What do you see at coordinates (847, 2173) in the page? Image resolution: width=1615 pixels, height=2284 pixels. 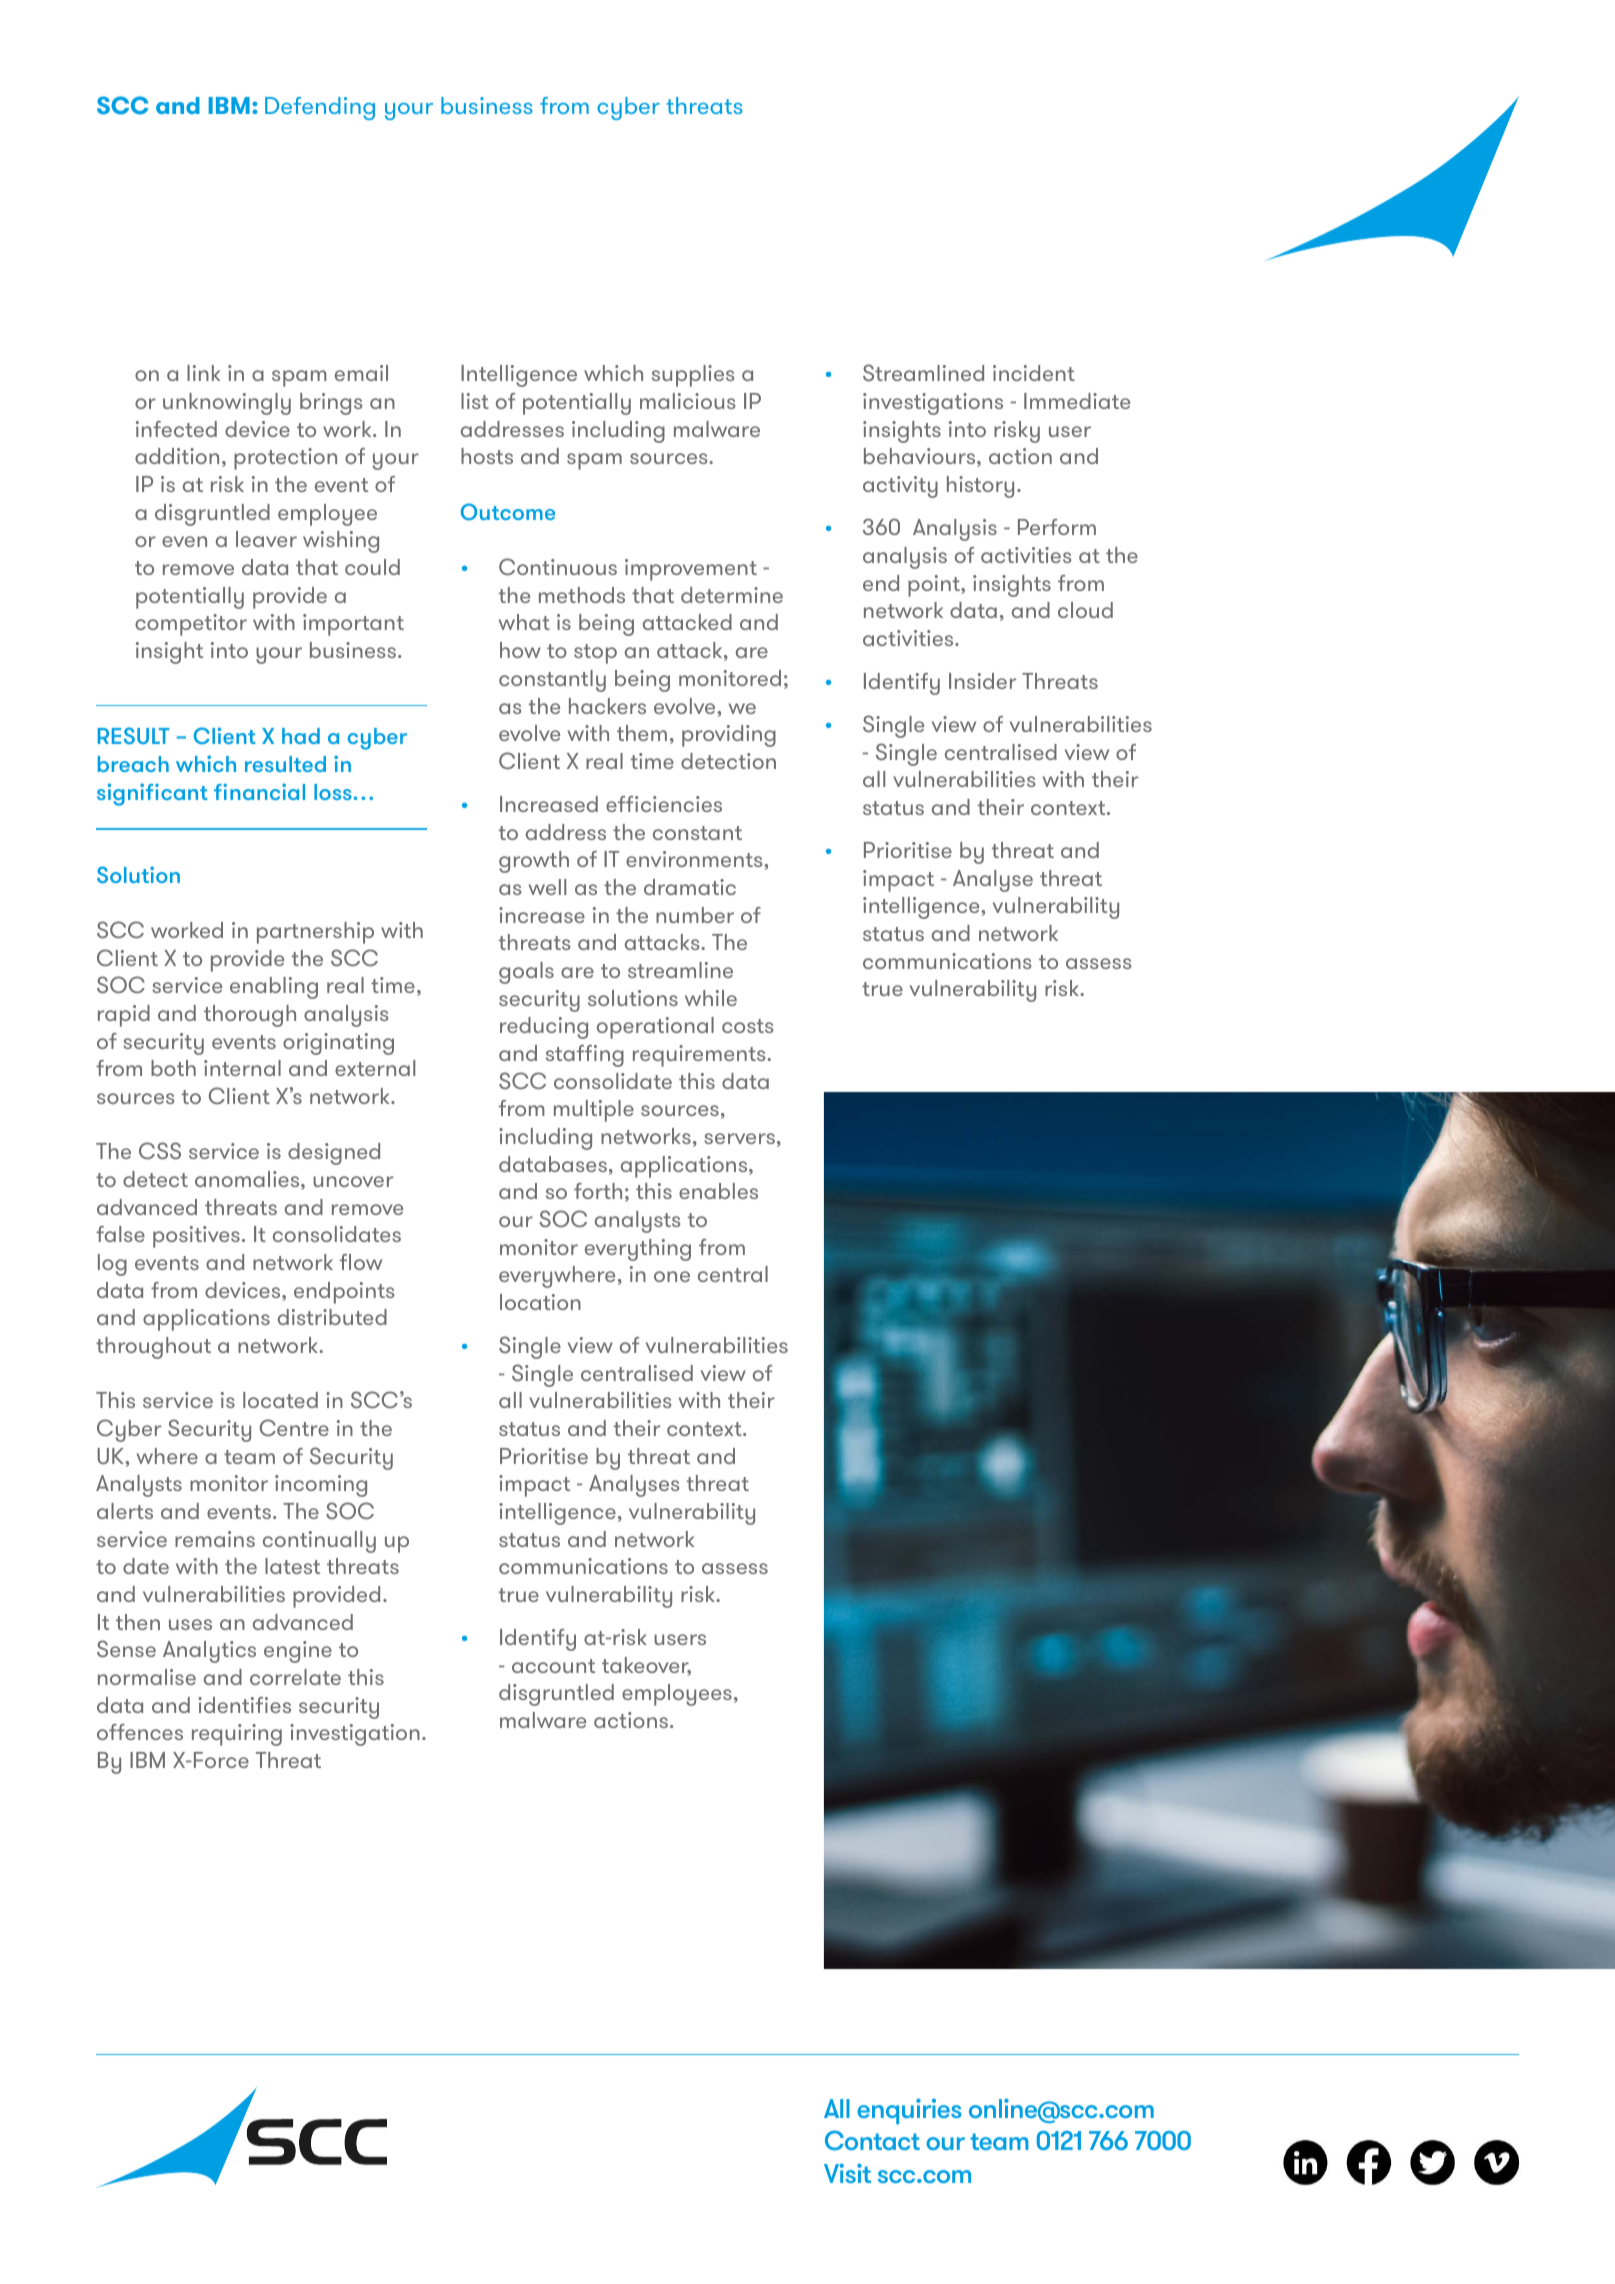 I see `Visit` at bounding box center [847, 2173].
